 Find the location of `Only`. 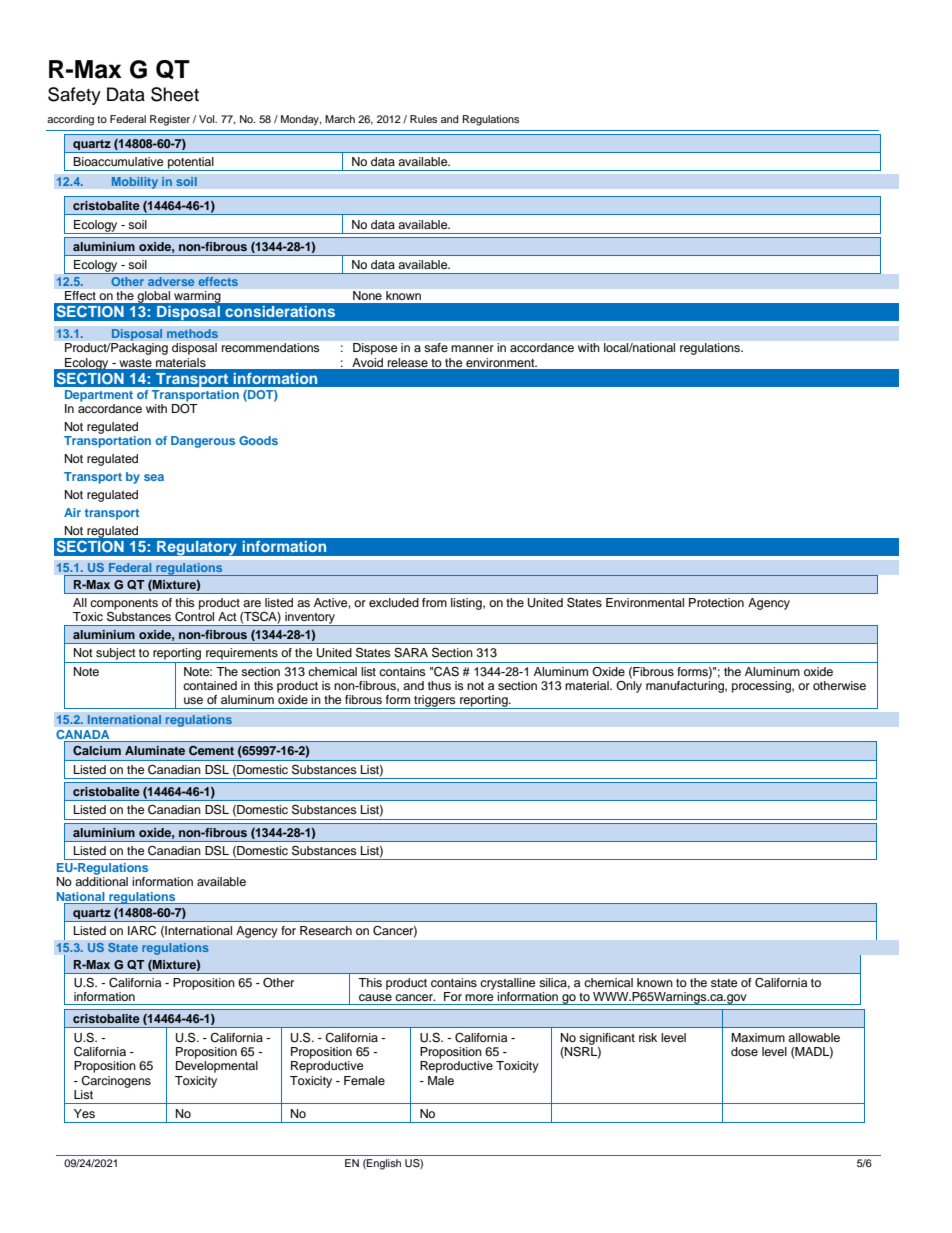

Only is located at coordinates (629, 685).
